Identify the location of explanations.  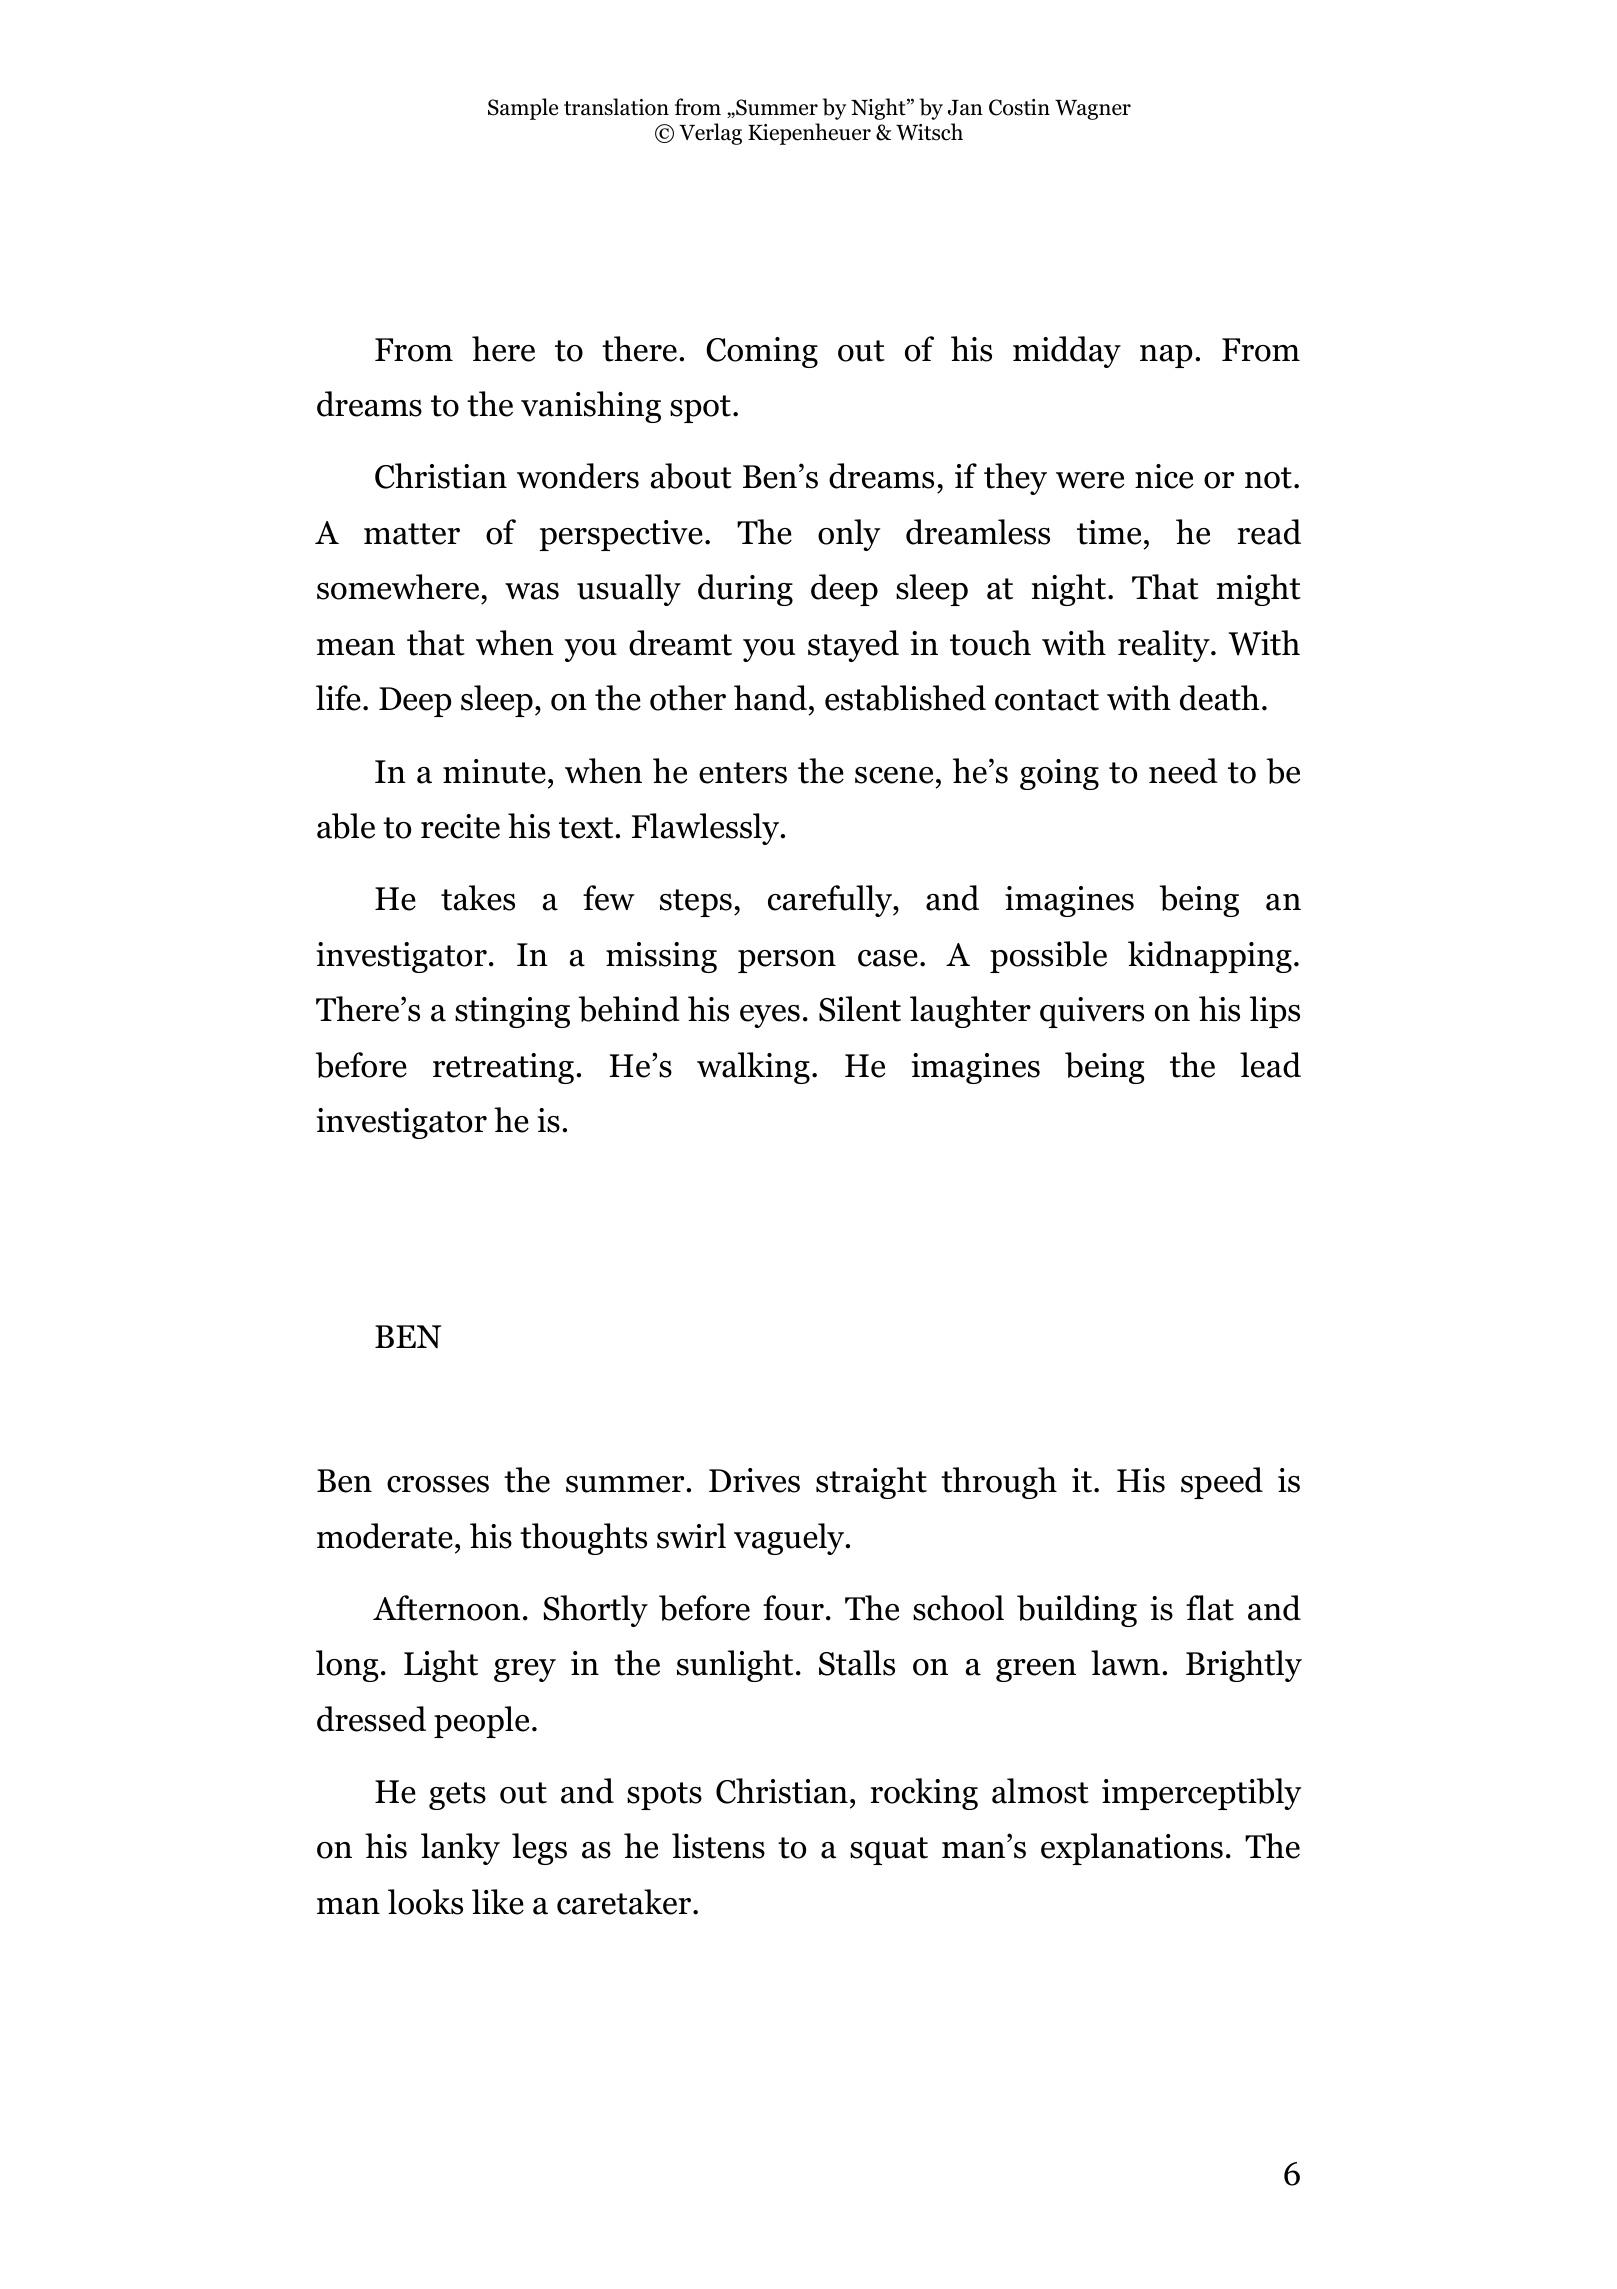
(1132, 1849).
